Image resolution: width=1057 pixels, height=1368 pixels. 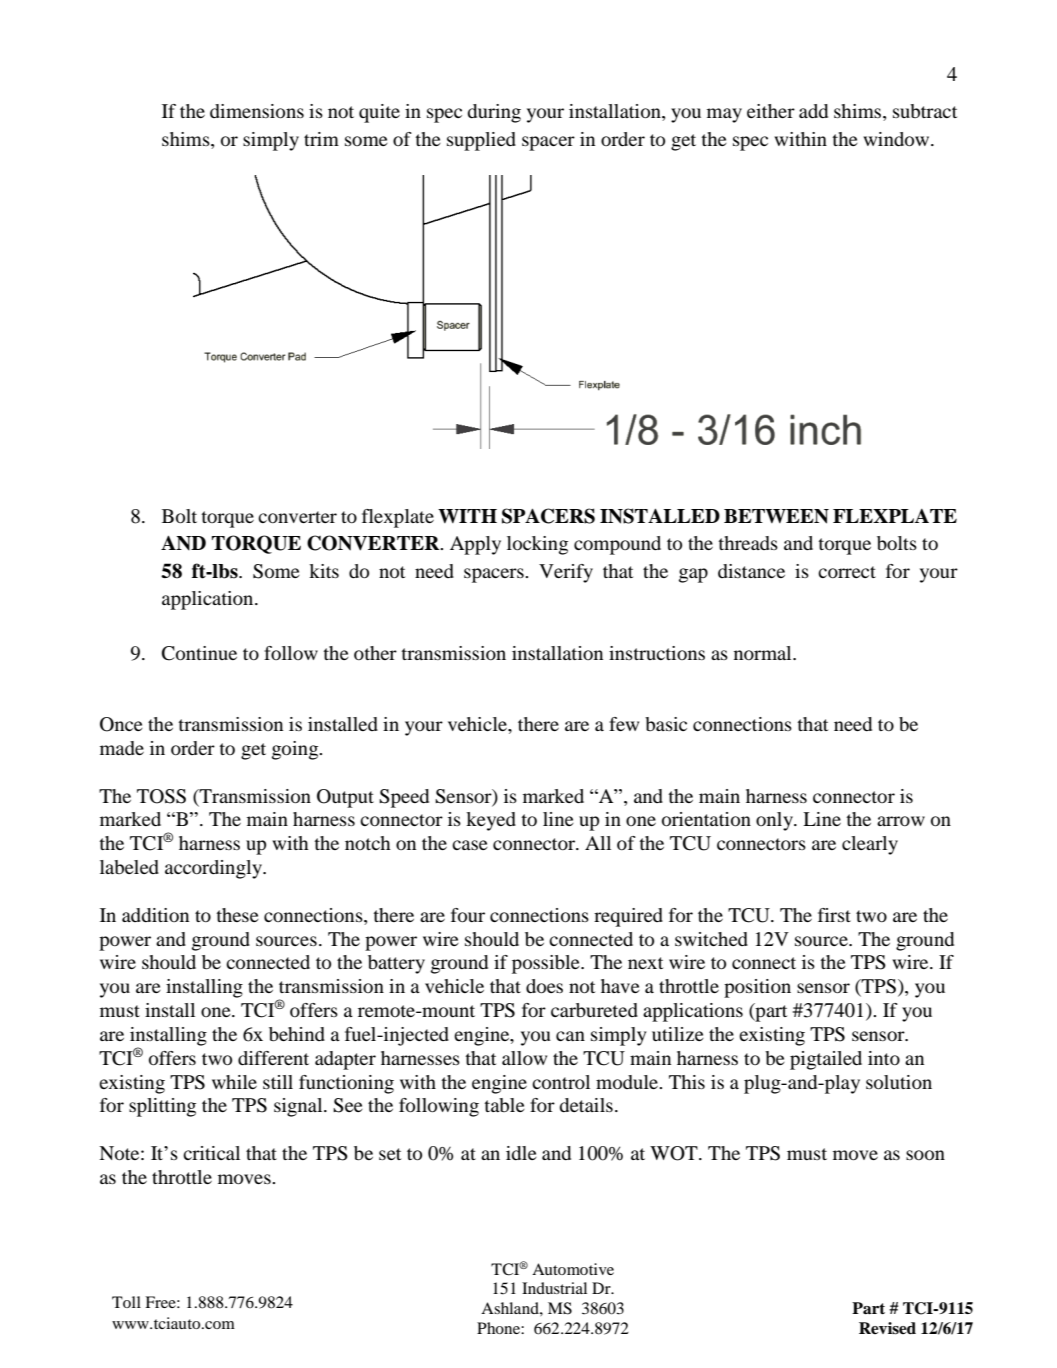 I want to click on dimensions, so click(x=257, y=111).
